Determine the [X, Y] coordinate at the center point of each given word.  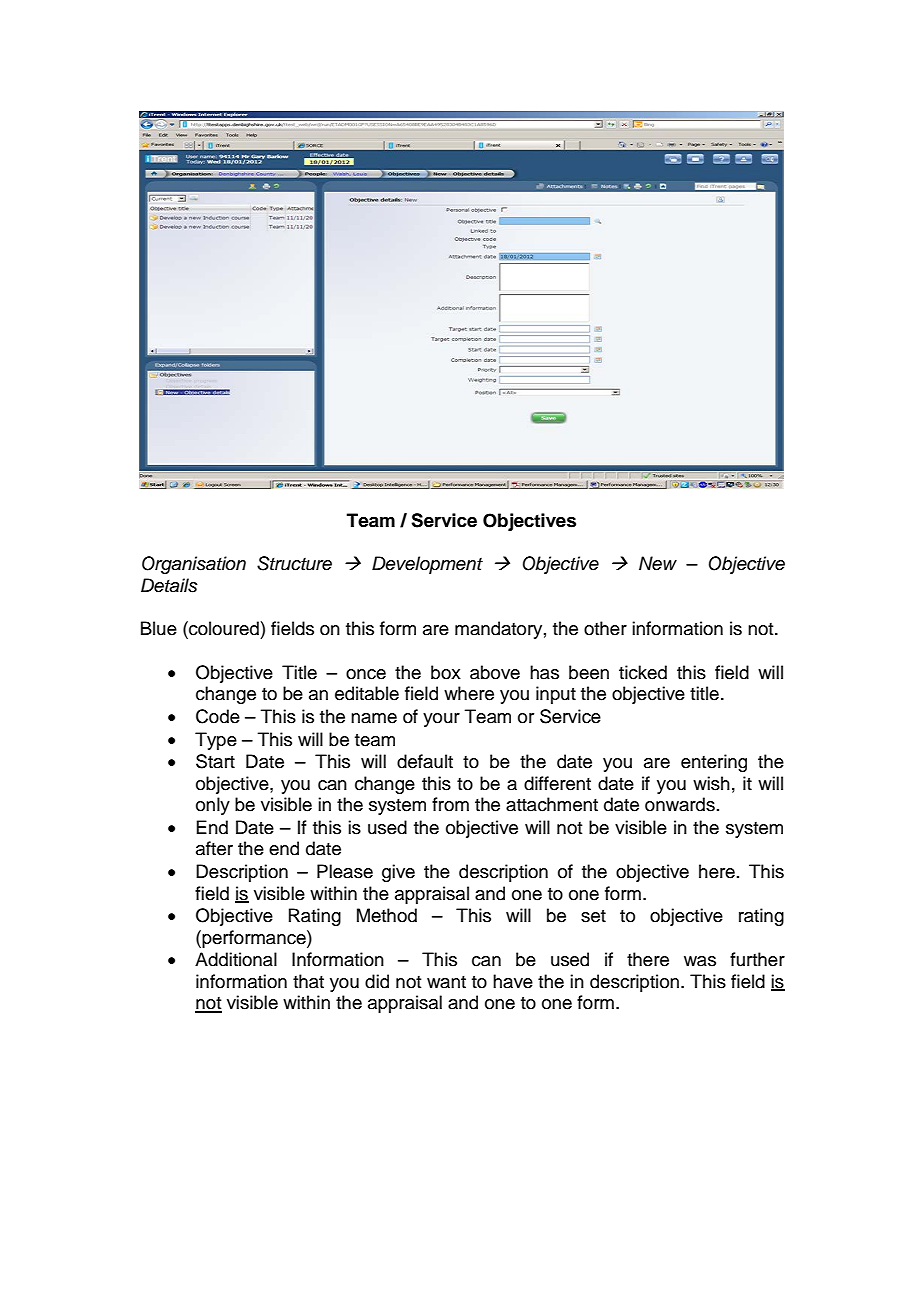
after [214, 848]
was [700, 961]
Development [427, 565]
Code [218, 716]
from [450, 804]
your [441, 720]
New [658, 563]
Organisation [194, 565]
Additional [236, 959]
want [446, 982]
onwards [680, 804]
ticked [643, 672]
